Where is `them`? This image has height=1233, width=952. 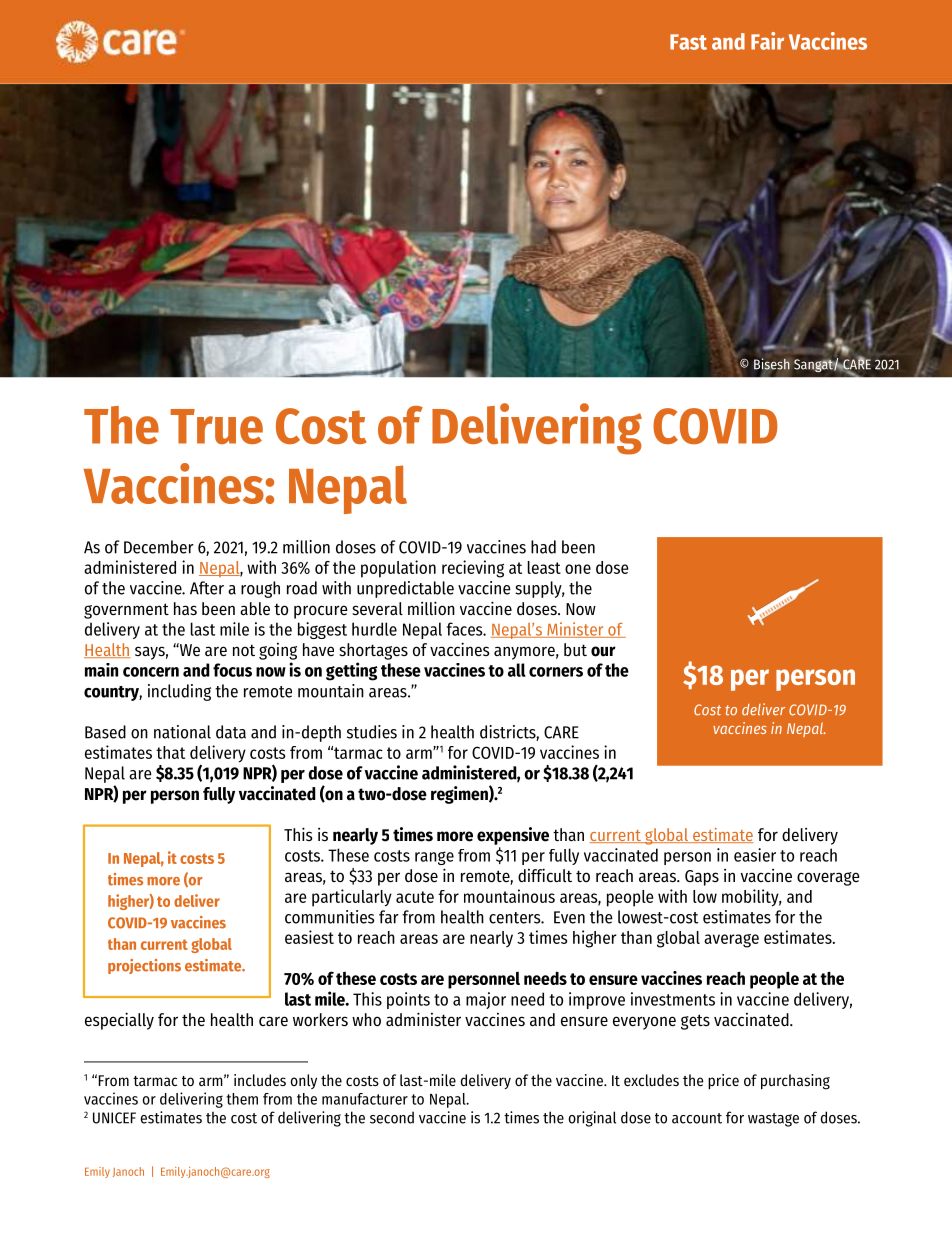 them is located at coordinates (242, 1099).
